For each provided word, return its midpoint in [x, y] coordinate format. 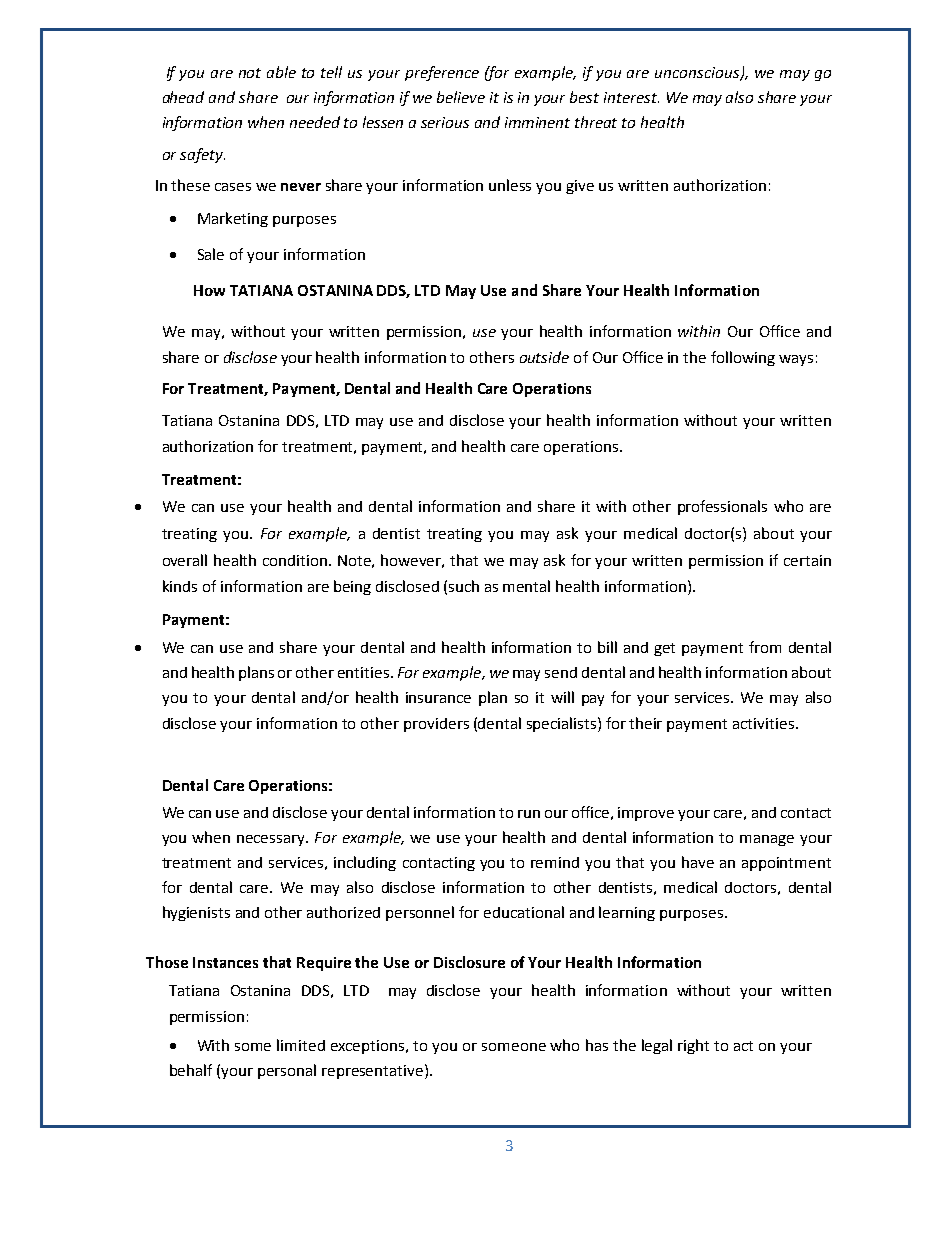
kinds [180, 586]
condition [296, 560]
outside [544, 357]
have [698, 862]
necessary [272, 840]
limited [301, 1045]
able [281, 72]
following [743, 358]
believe [461, 97]
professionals [722, 507]
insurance [438, 697]
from [765, 647]
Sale [211, 254]
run [529, 814]
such [464, 586]
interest [631, 97]
